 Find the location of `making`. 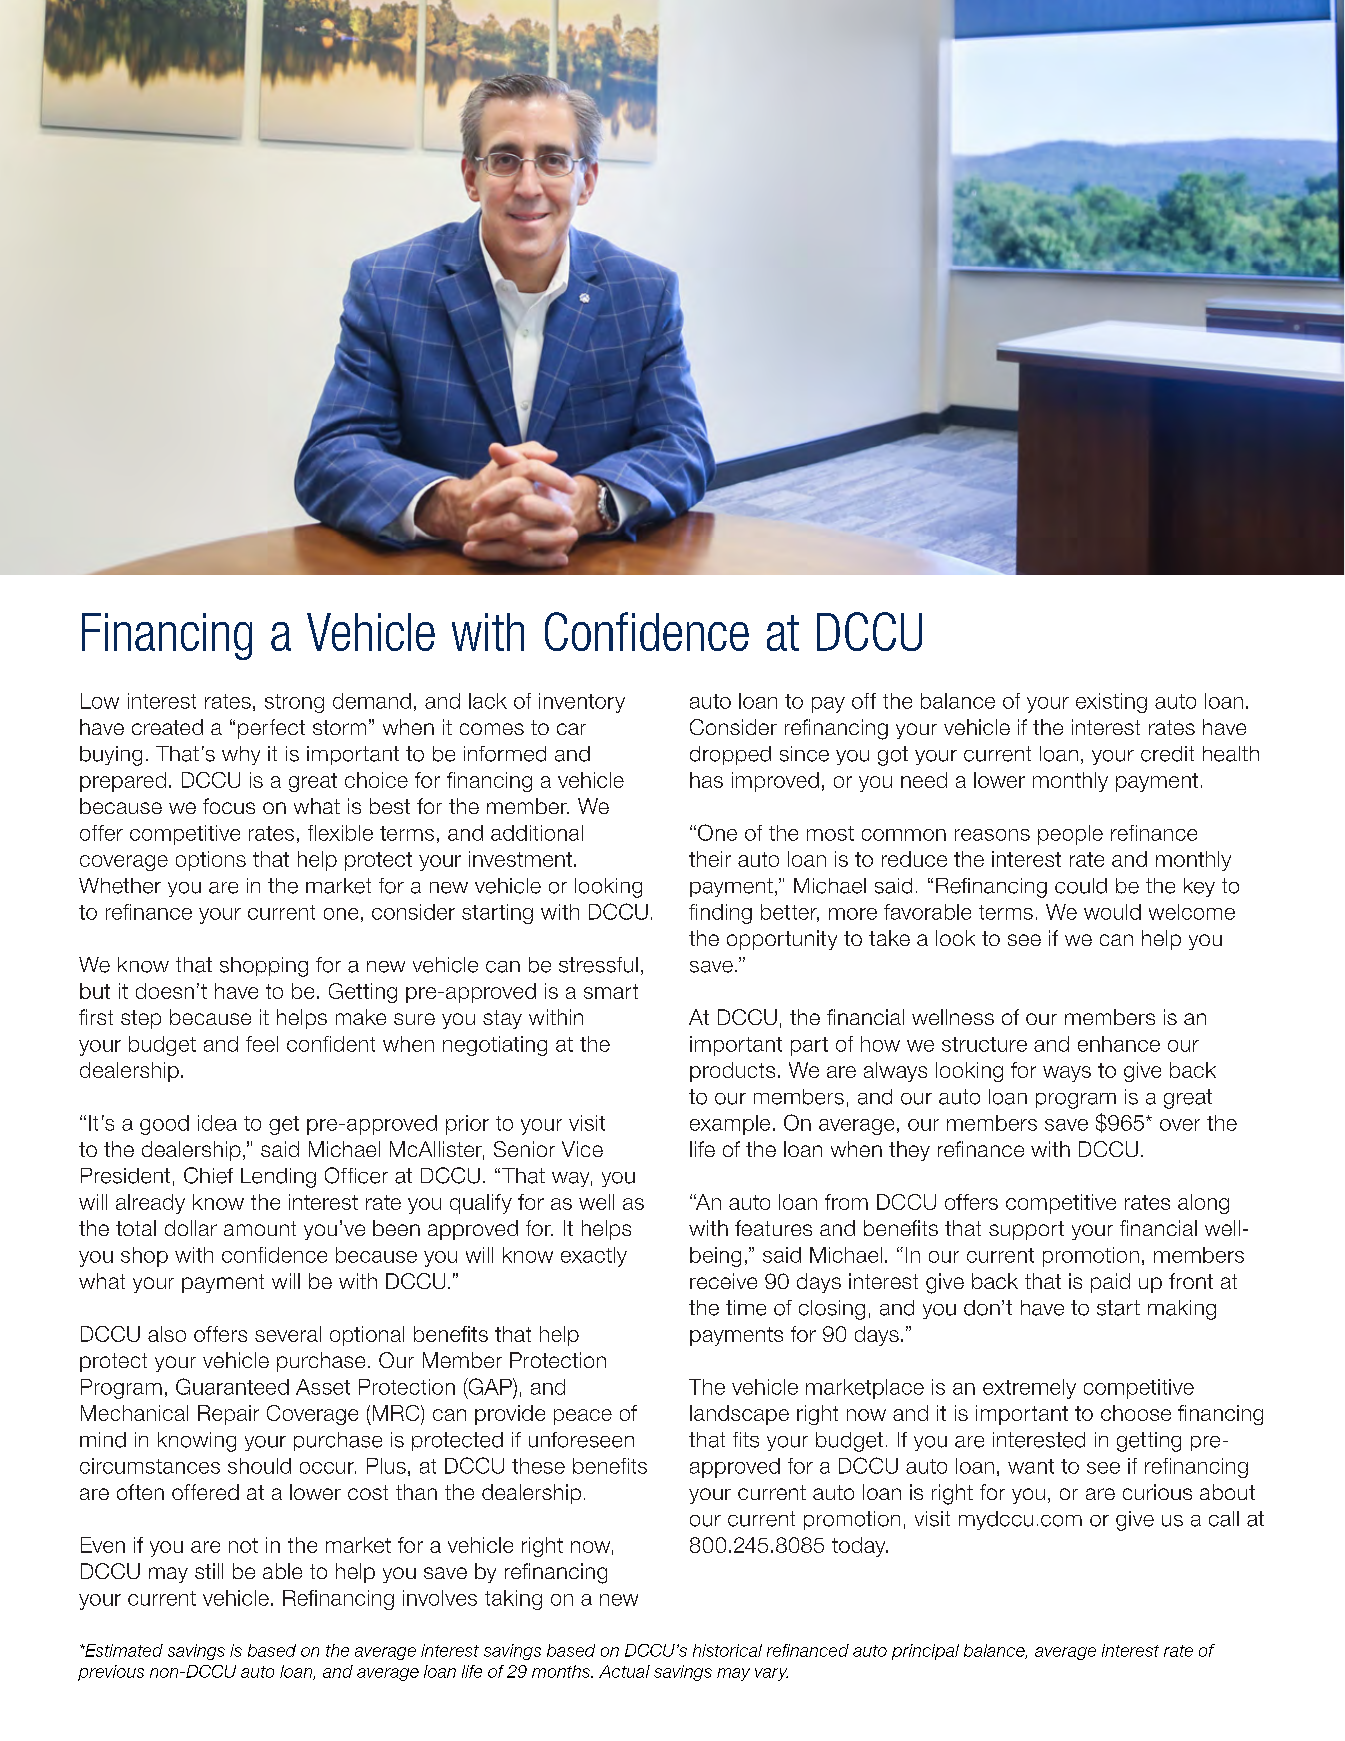

making is located at coordinates (1182, 1310).
